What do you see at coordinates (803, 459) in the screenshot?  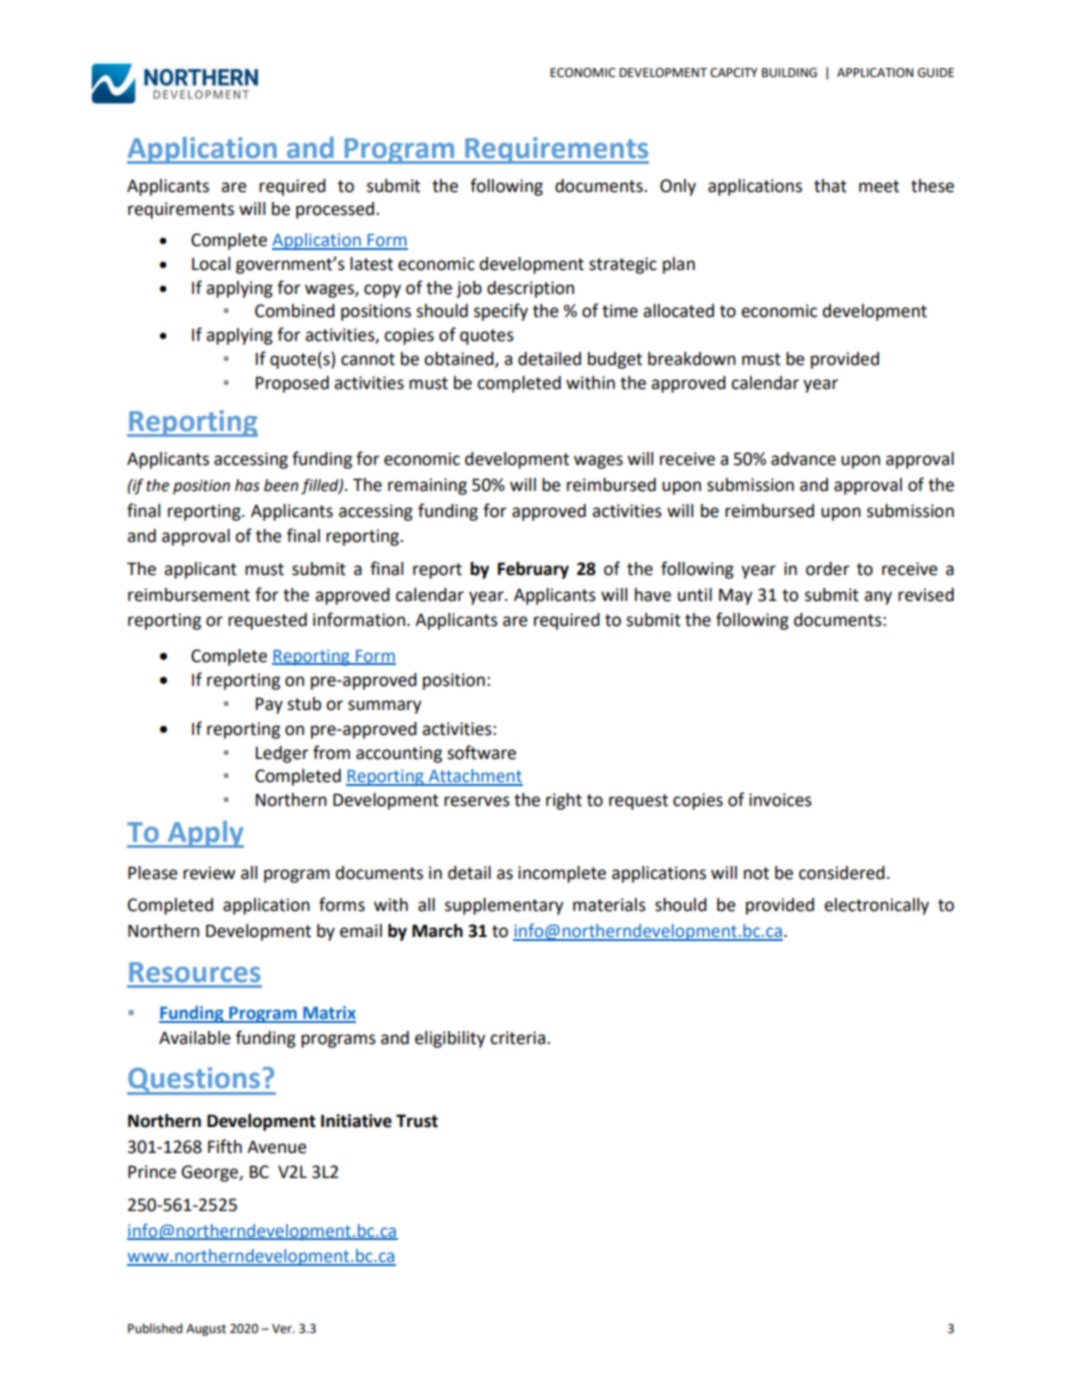 I see `advance` at bounding box center [803, 459].
